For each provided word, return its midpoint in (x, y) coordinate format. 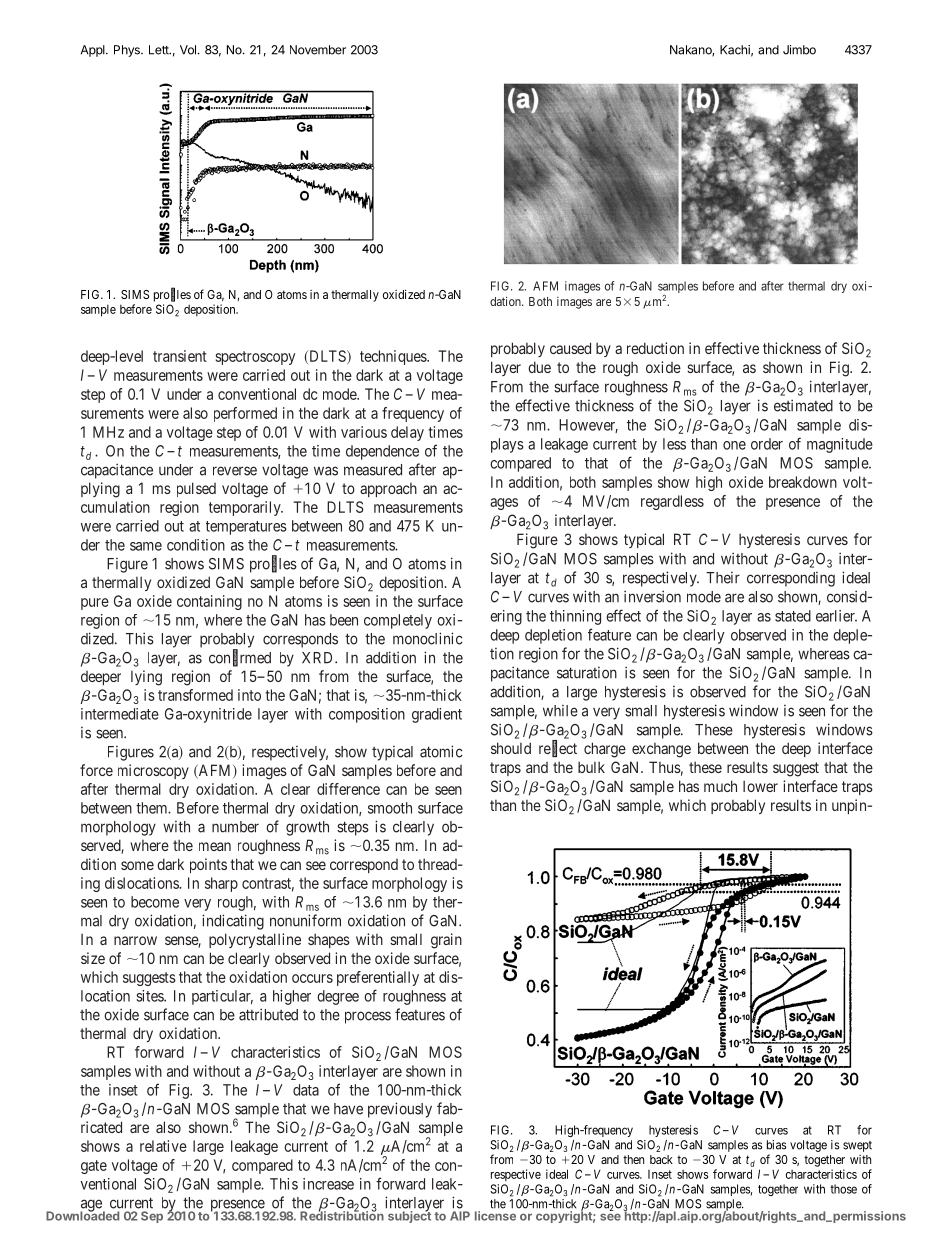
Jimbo (799, 50)
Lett (160, 50)
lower (760, 786)
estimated (803, 405)
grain (446, 941)
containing (209, 602)
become (155, 902)
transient (180, 356)
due (539, 367)
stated (793, 616)
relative (163, 1146)
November (318, 50)
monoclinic (428, 638)
